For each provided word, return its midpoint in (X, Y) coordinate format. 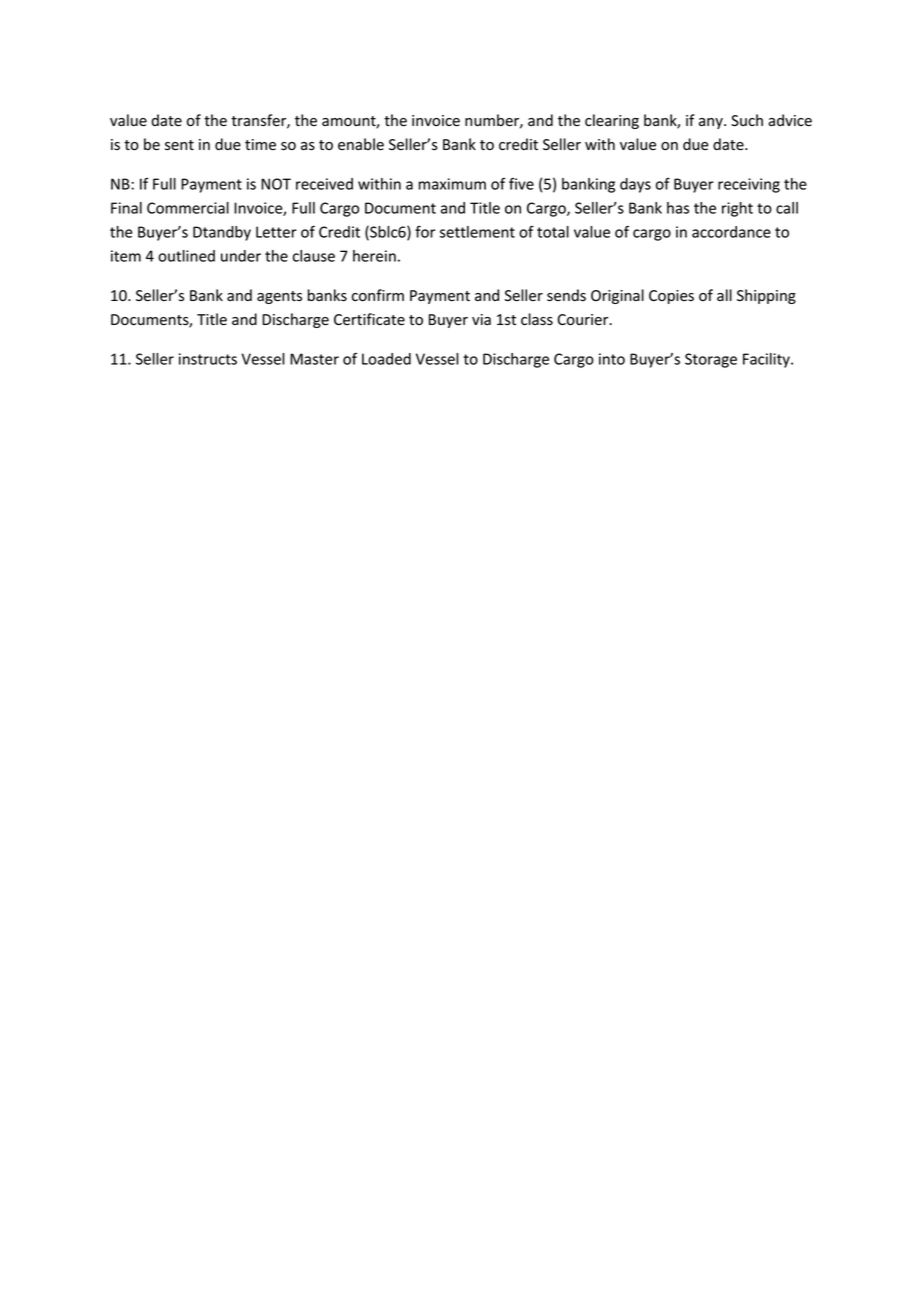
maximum (452, 184)
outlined (186, 256)
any (712, 123)
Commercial (188, 208)
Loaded (386, 359)
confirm (378, 295)
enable (361, 144)
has (678, 208)
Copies (671, 297)
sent (179, 145)
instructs (208, 359)
